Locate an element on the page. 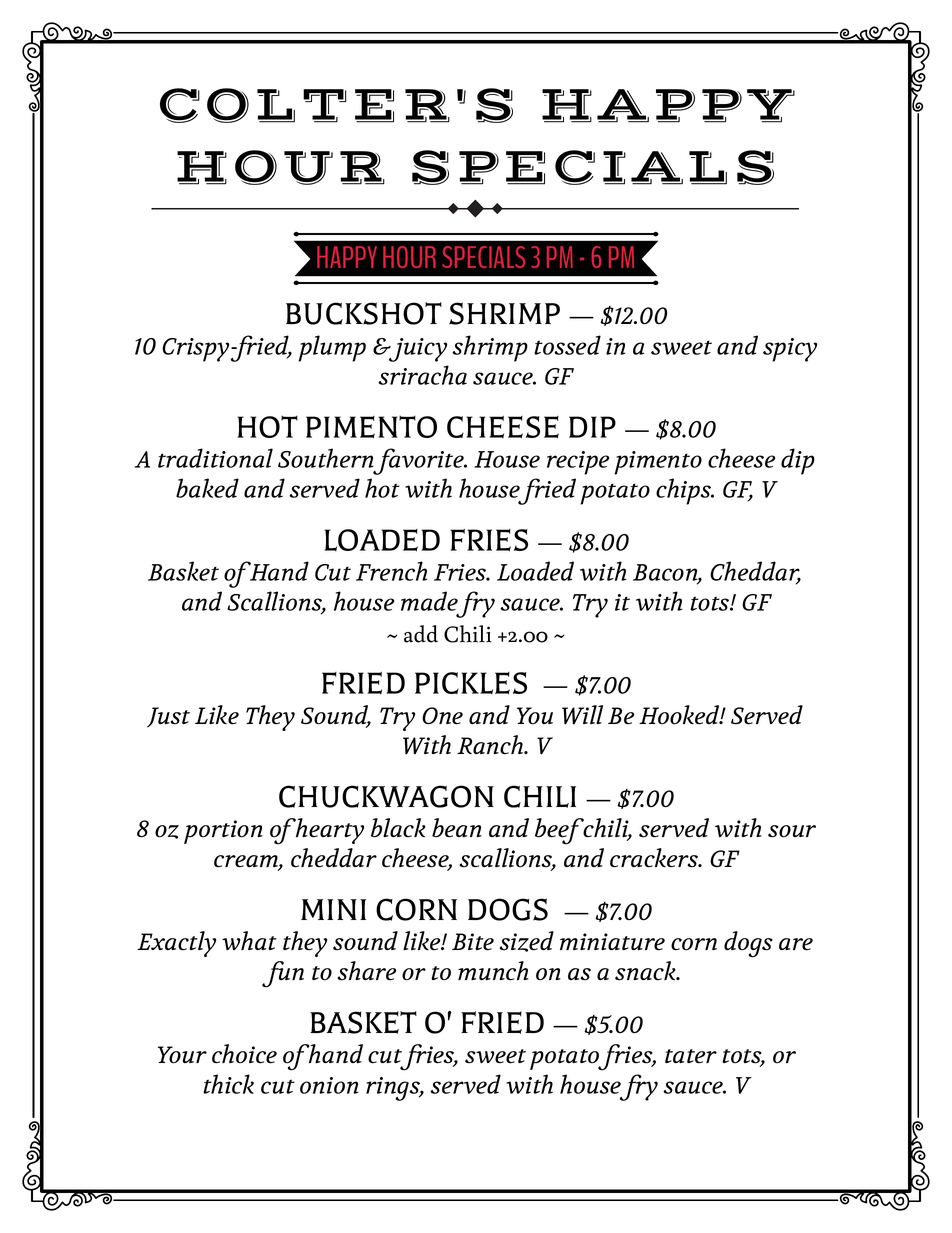 Image resolution: width=952 pixels, height=1233 pixels. sriracha is located at coordinates (422, 375).
